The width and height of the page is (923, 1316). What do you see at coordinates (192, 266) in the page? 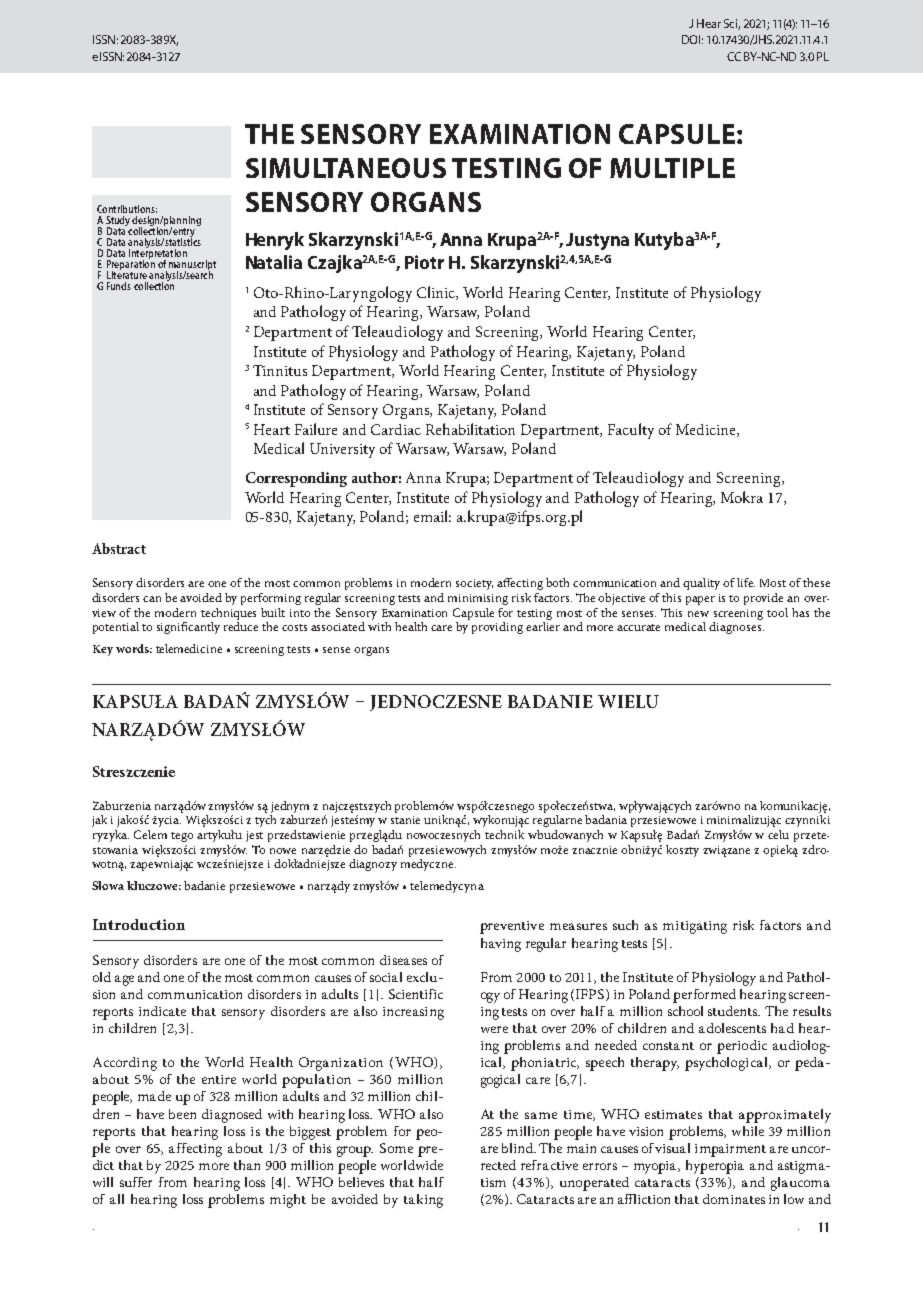
I see `manuscript` at bounding box center [192, 266].
